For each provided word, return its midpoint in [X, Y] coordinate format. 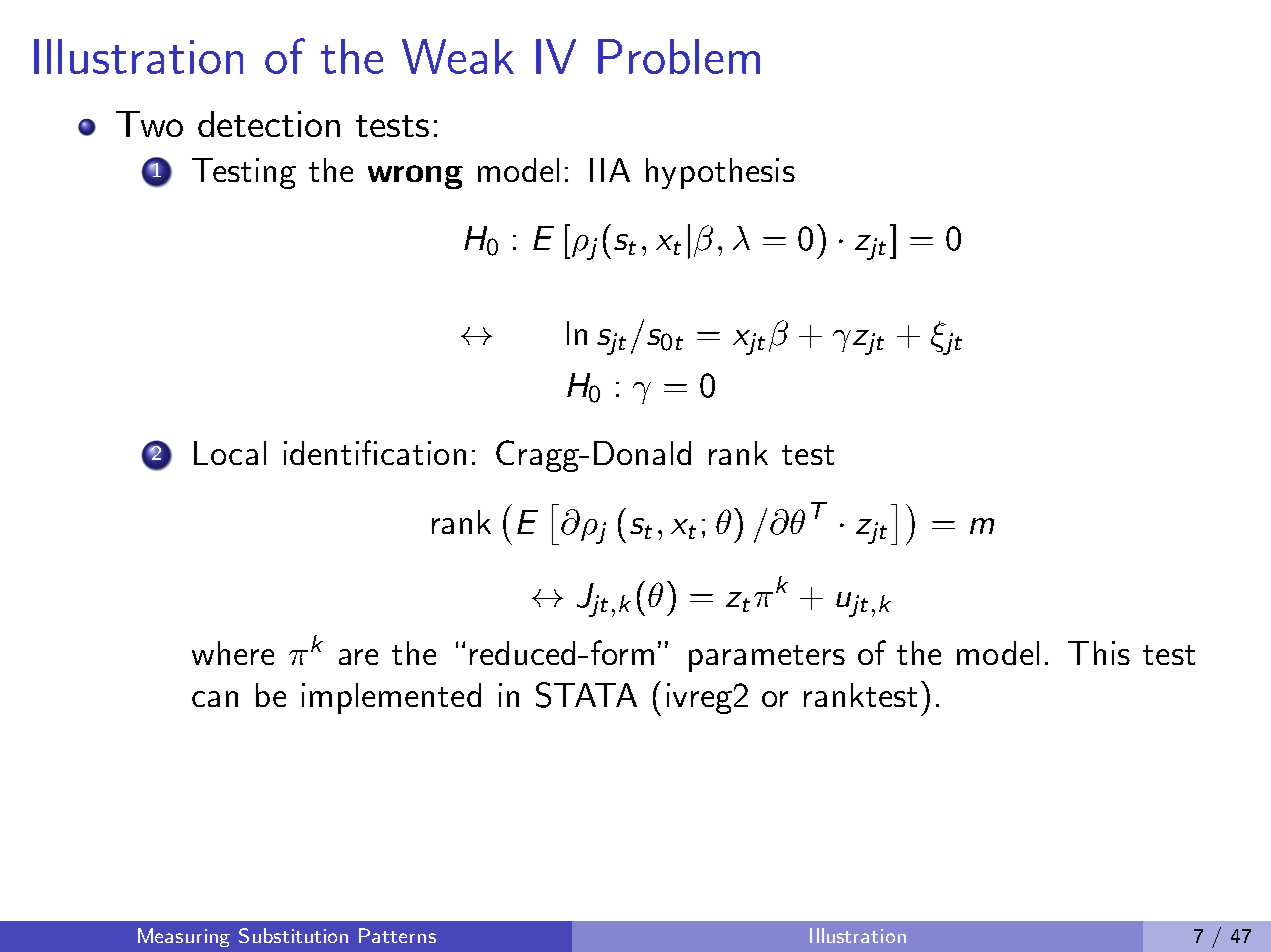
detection [269, 124]
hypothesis [720, 173]
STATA [586, 695]
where [233, 653]
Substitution [293, 935]
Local [230, 453]
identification [375, 452]
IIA [610, 170]
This [1099, 653]
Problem [679, 56]
